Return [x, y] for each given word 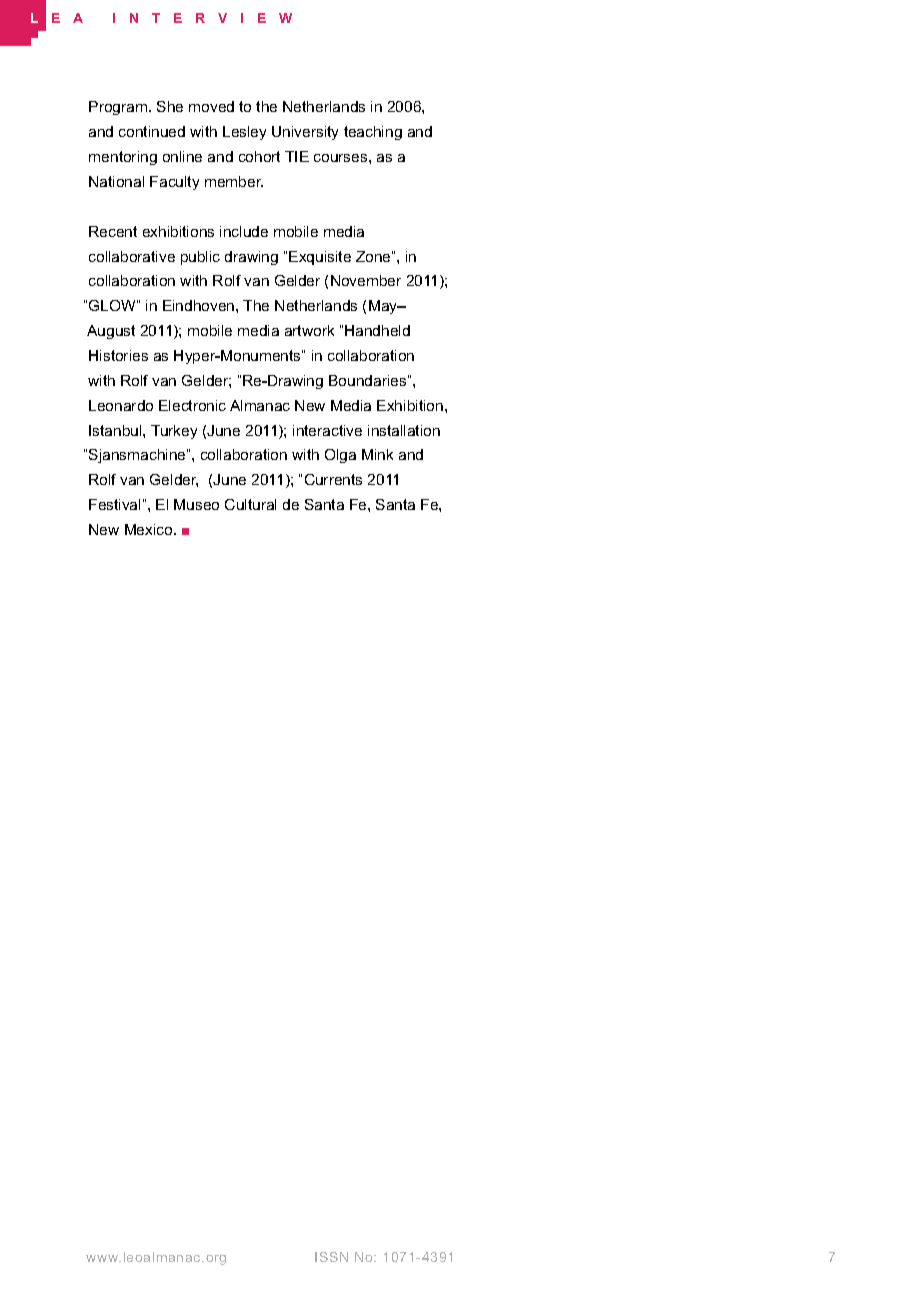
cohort [259, 156]
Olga [340, 456]
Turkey [174, 432]
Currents [333, 479]
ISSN [331, 1257]
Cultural [250, 504]
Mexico [150, 529]
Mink [377, 454]
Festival [114, 504]
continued [152, 131]
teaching [373, 133]
